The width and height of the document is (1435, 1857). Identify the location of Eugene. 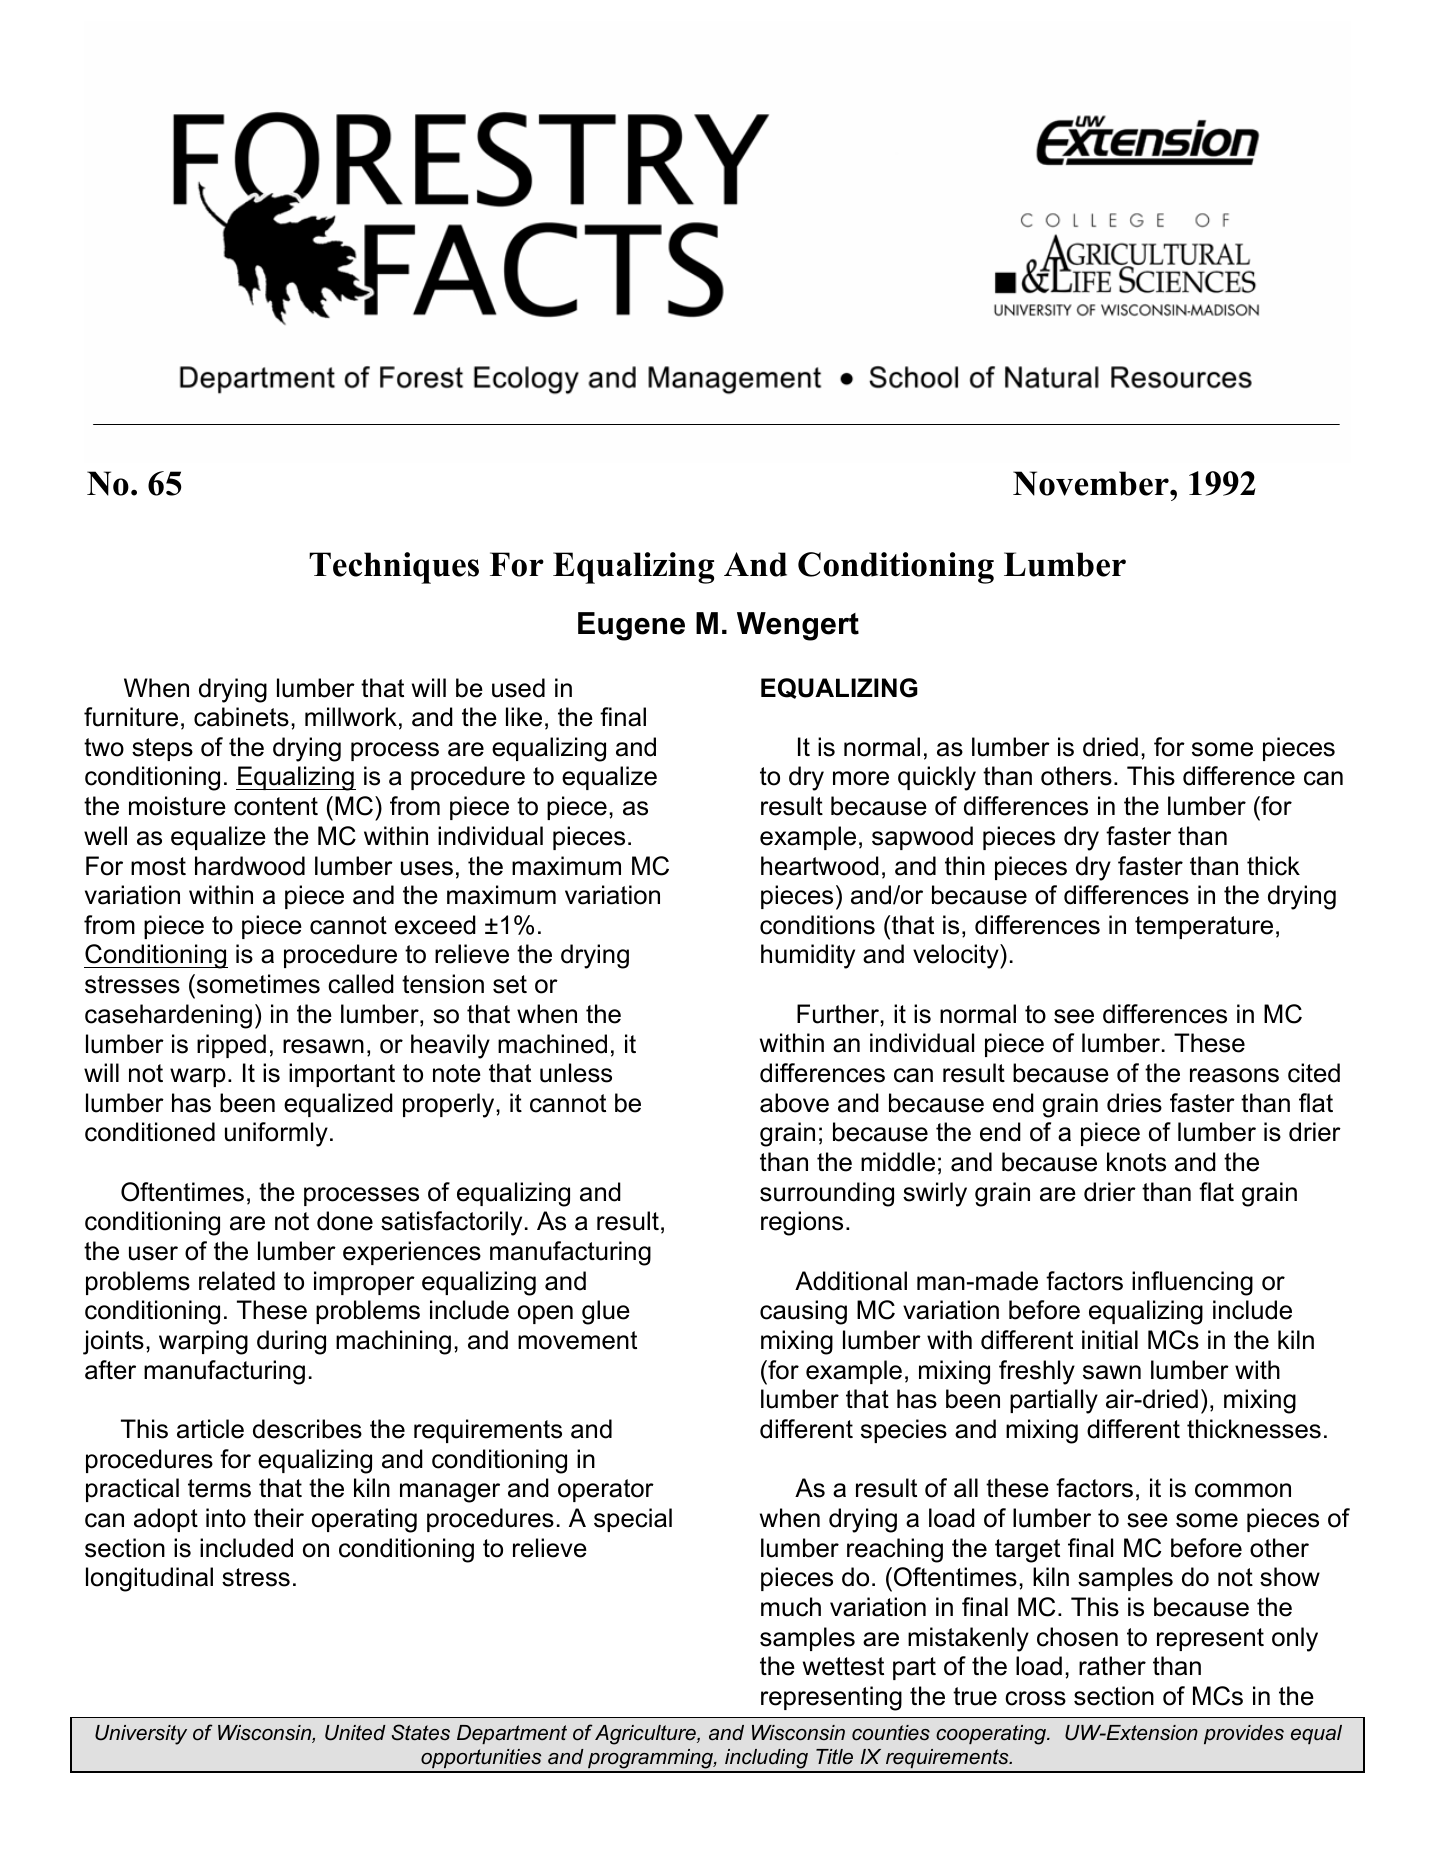
(631, 626).
